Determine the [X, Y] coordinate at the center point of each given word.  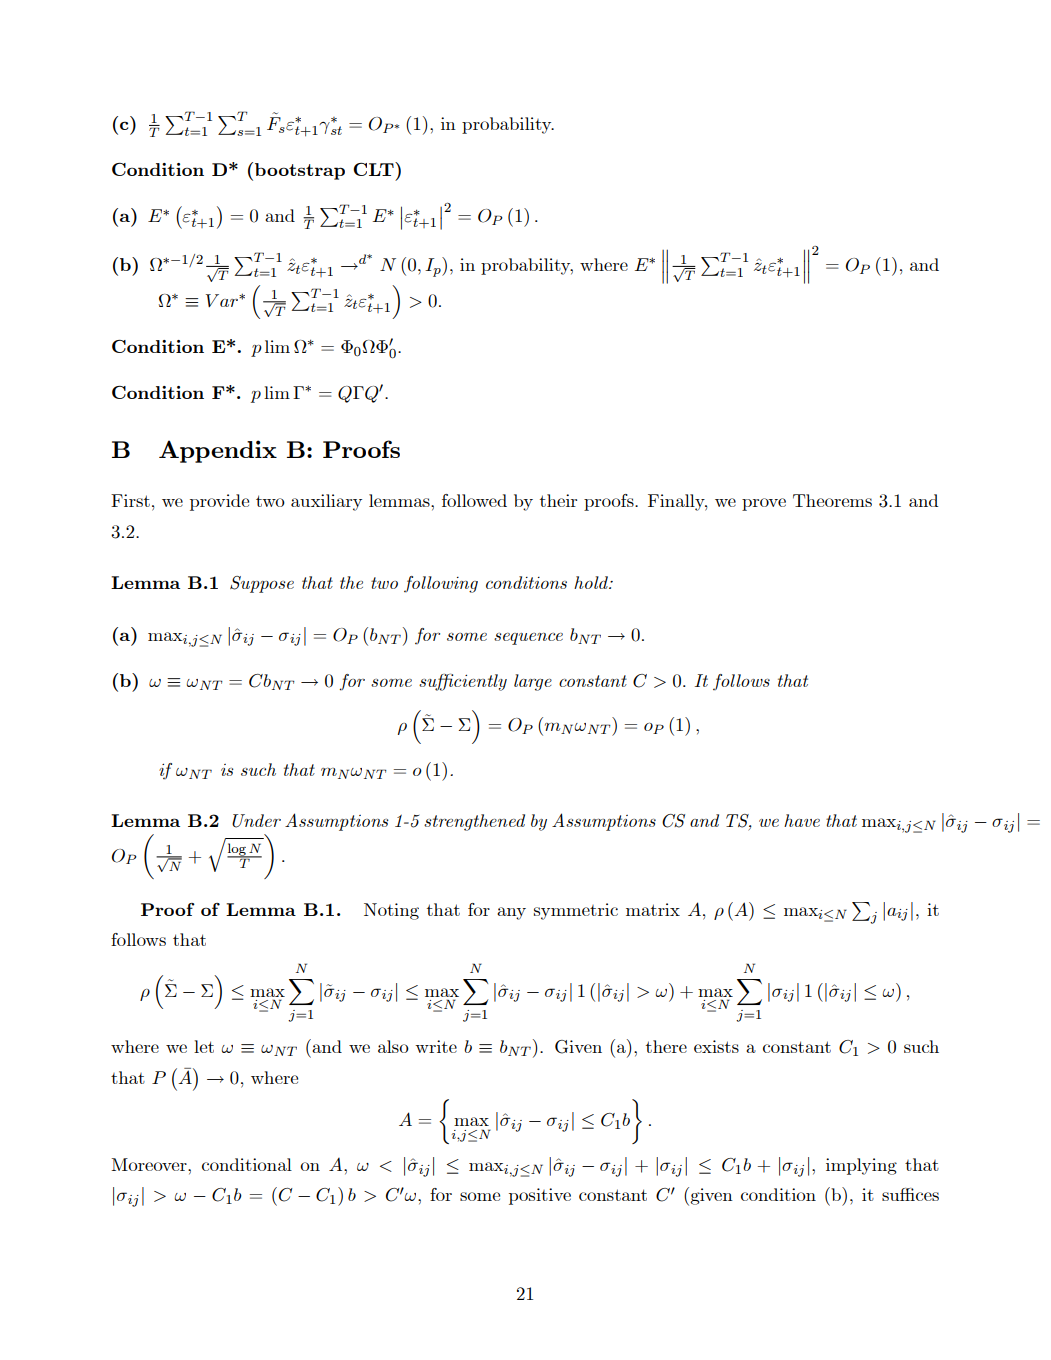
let [204, 1046]
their [558, 500]
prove [764, 504]
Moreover [150, 1164]
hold [592, 582]
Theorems [832, 500]
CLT [374, 169]
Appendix [218, 451]
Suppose [262, 584]
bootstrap [300, 171]
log [237, 850]
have [802, 820]
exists [716, 1046]
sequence [528, 639]
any [511, 913]
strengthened [474, 822]
